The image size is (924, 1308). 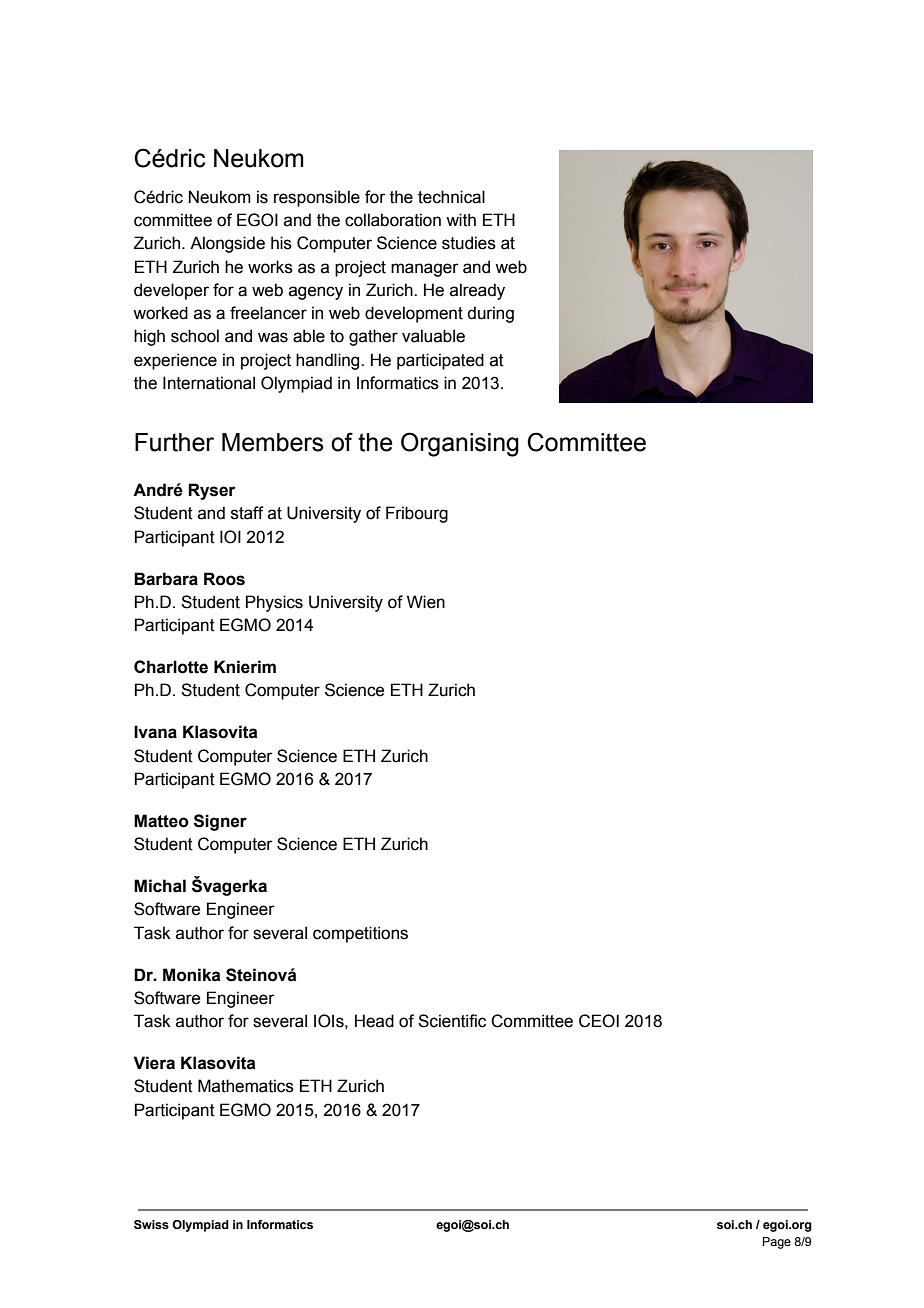 What do you see at coordinates (469, 243) in the image?
I see `studies` at bounding box center [469, 243].
